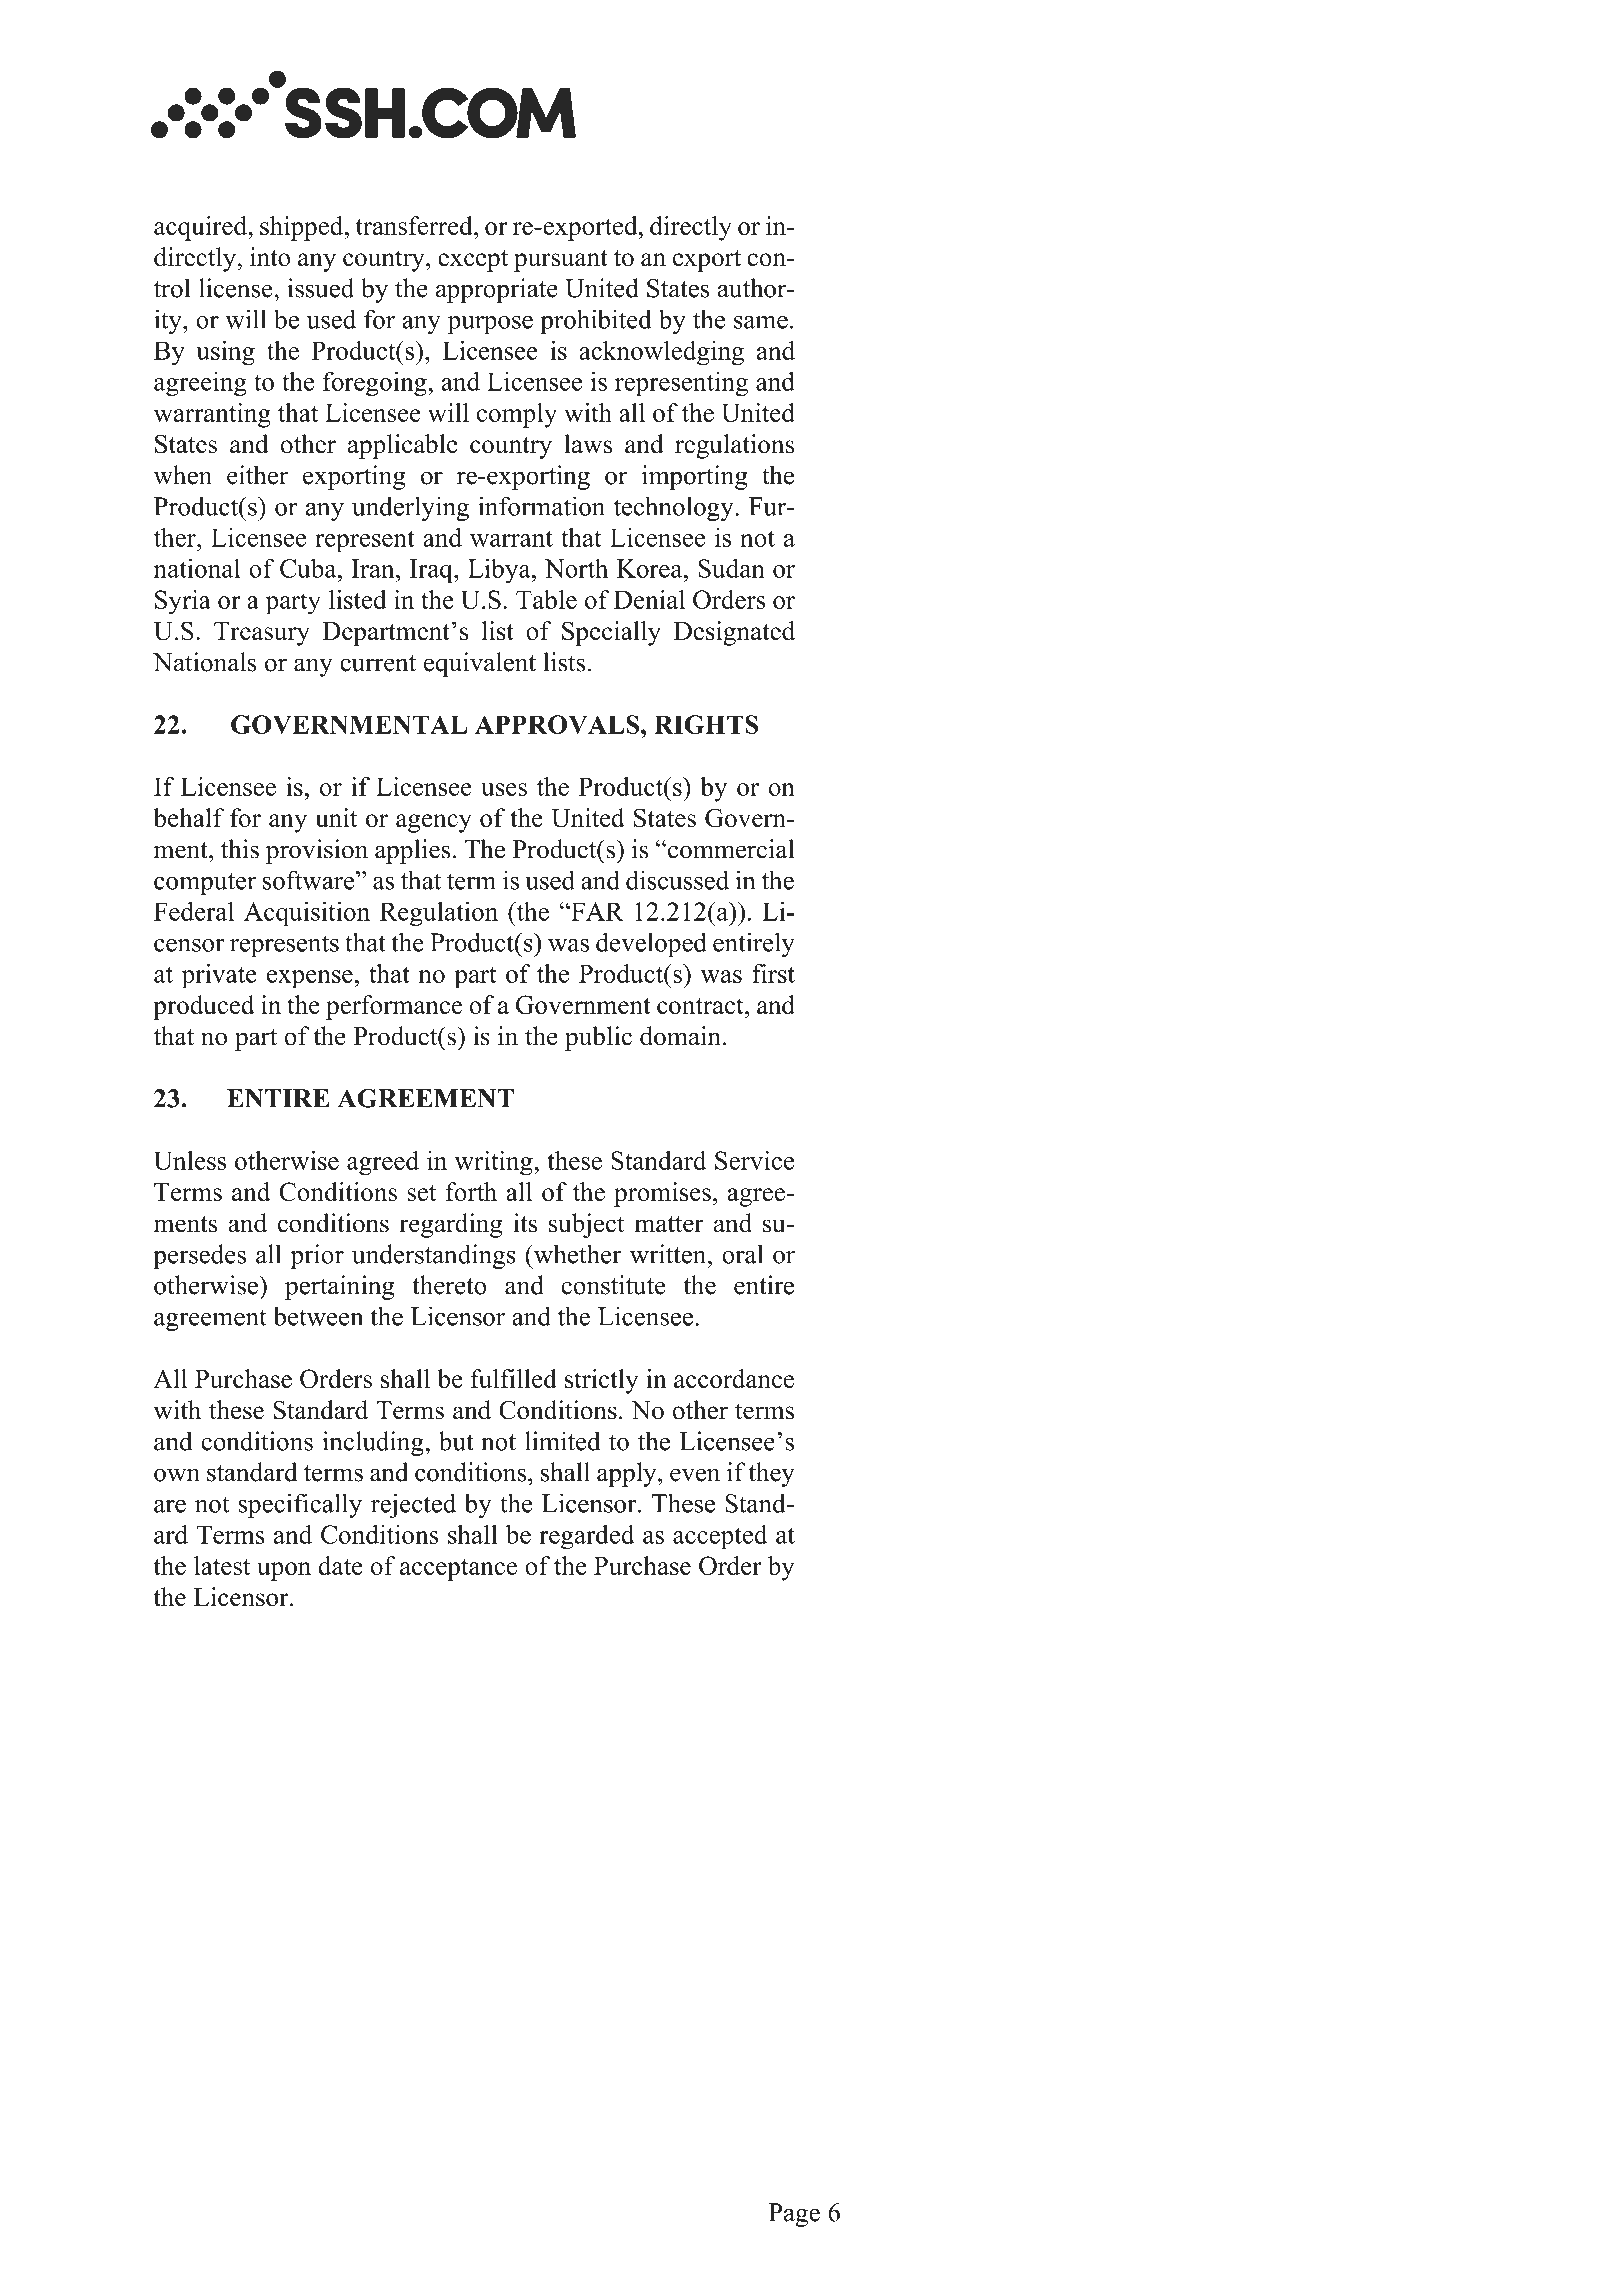 This screenshot has height=2281, width=1613. I want to click on accepted, so click(720, 1537).
